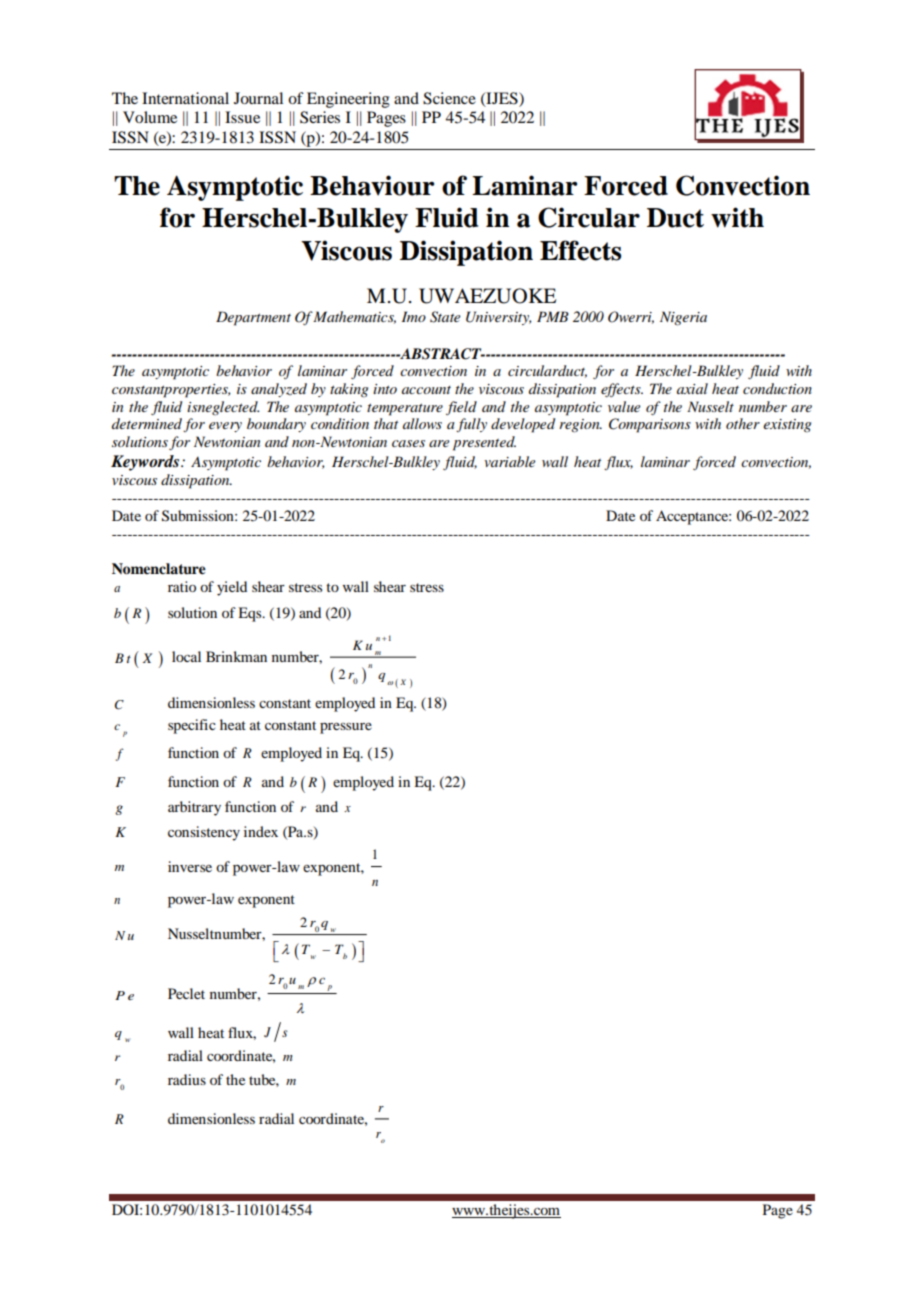 This screenshot has height=1307, width=924. What do you see at coordinates (683, 318) in the screenshot?
I see `Nigeria` at bounding box center [683, 318].
